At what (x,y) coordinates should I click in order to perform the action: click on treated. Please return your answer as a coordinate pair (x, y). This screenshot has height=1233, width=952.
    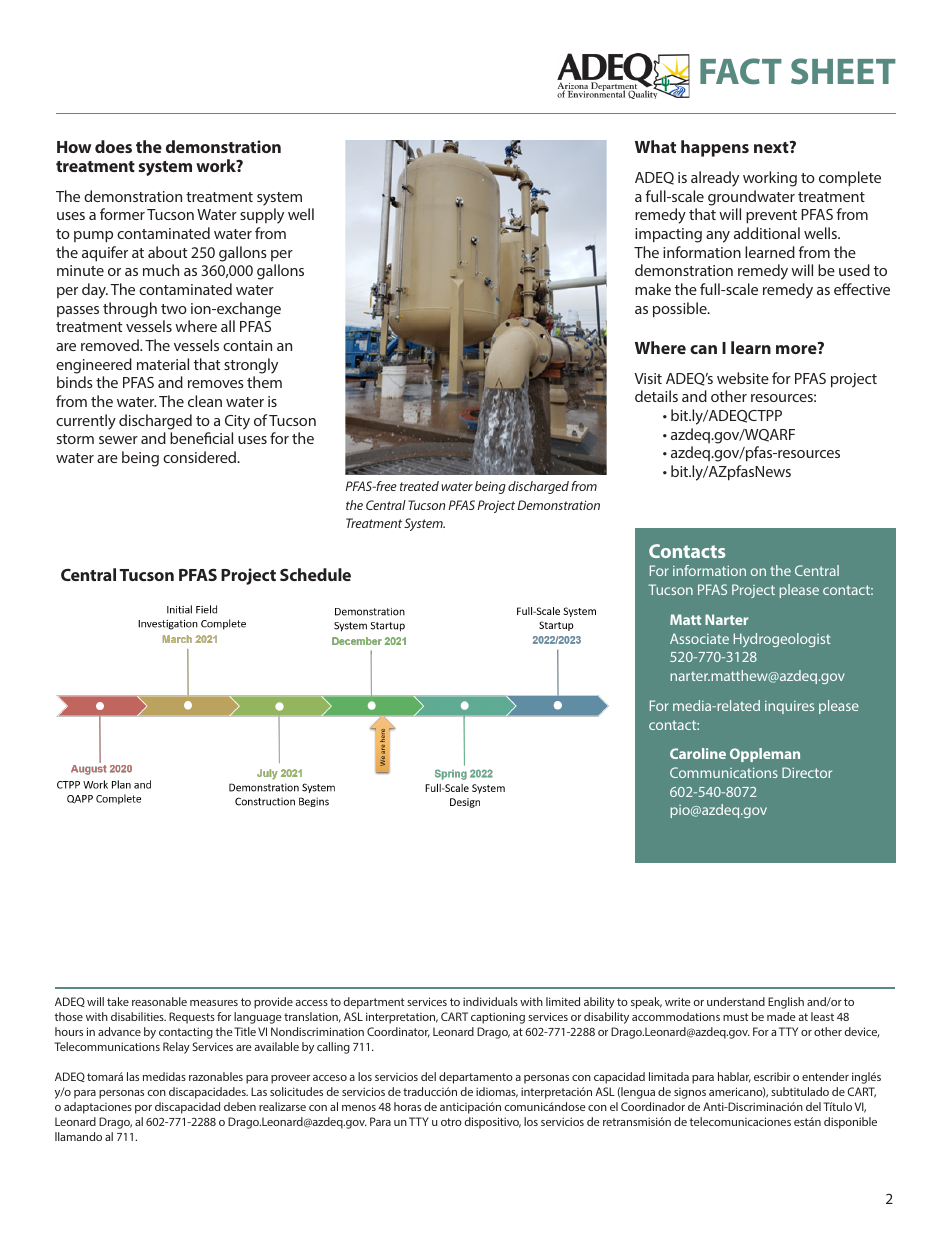
    Looking at the image, I should click on (419, 486).
